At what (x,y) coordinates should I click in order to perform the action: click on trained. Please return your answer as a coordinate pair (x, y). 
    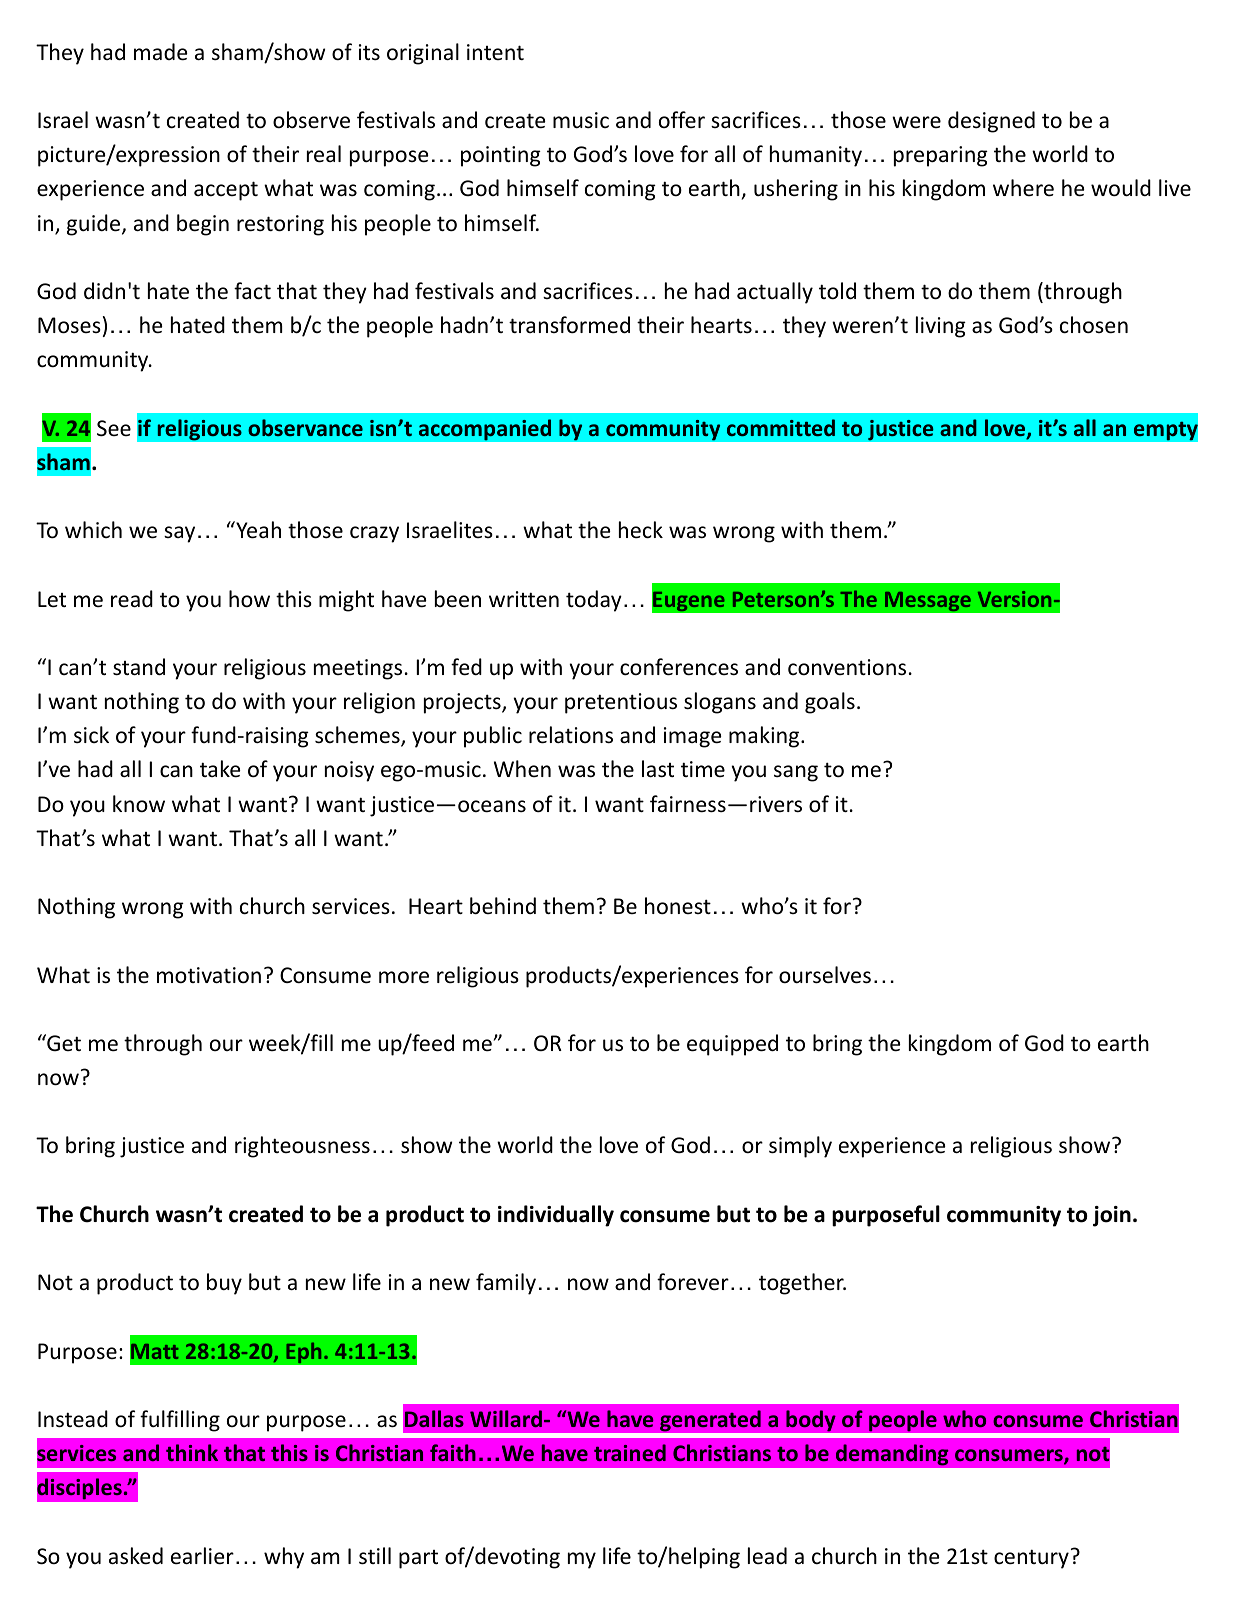
    Looking at the image, I should click on (630, 1452).
